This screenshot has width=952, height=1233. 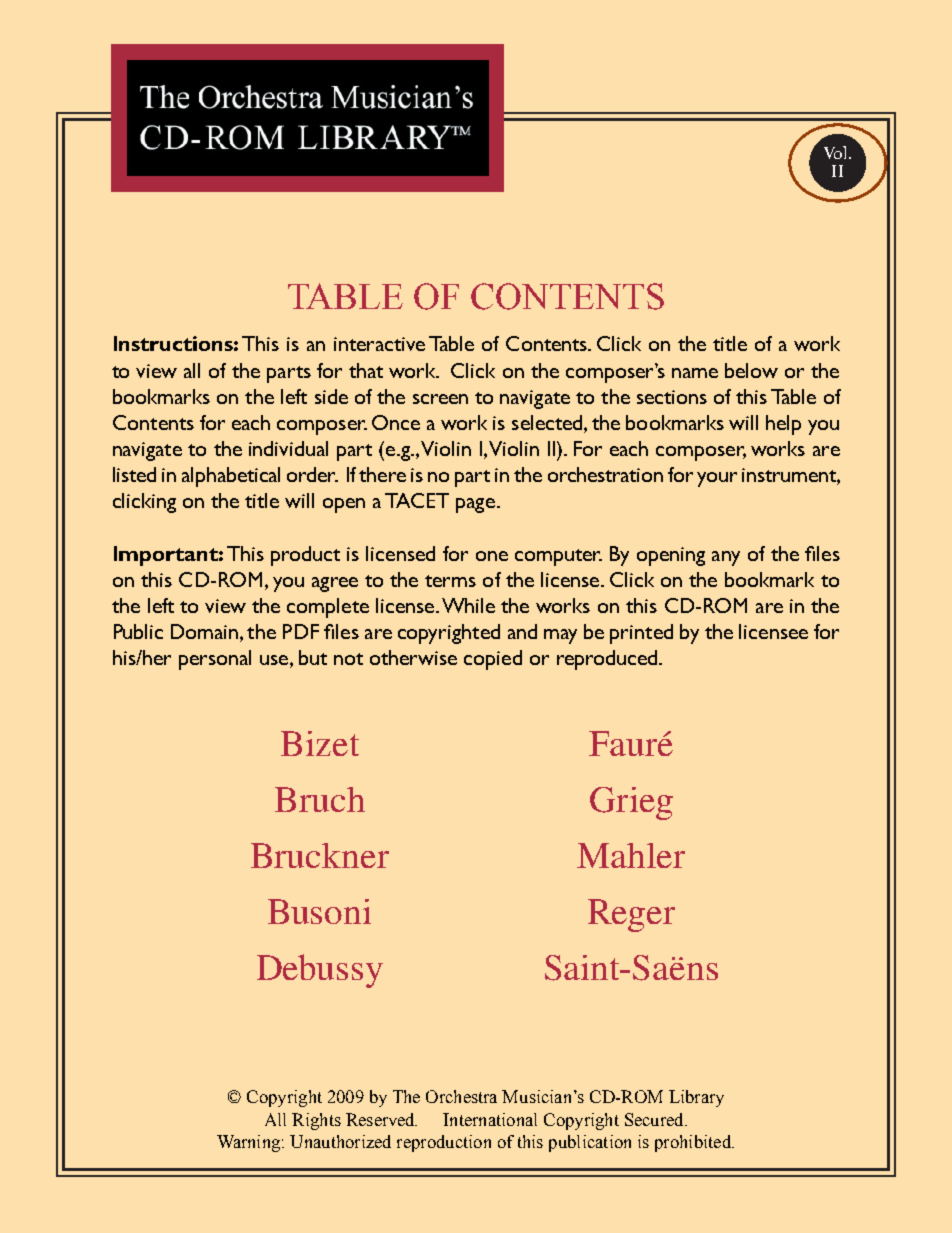 I want to click on Warning, so click(x=248, y=1143).
